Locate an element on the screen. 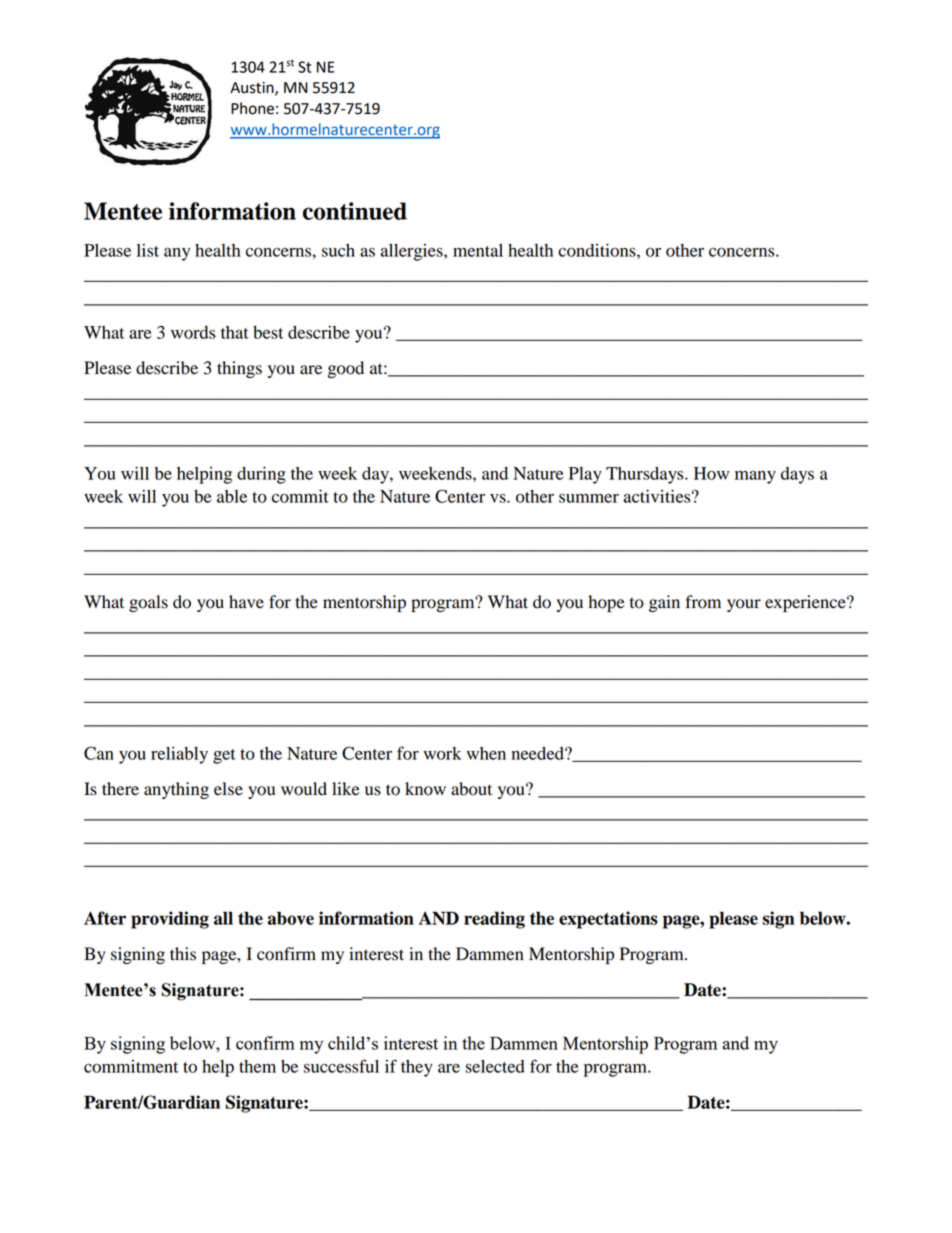  they is located at coordinates (417, 1068).
